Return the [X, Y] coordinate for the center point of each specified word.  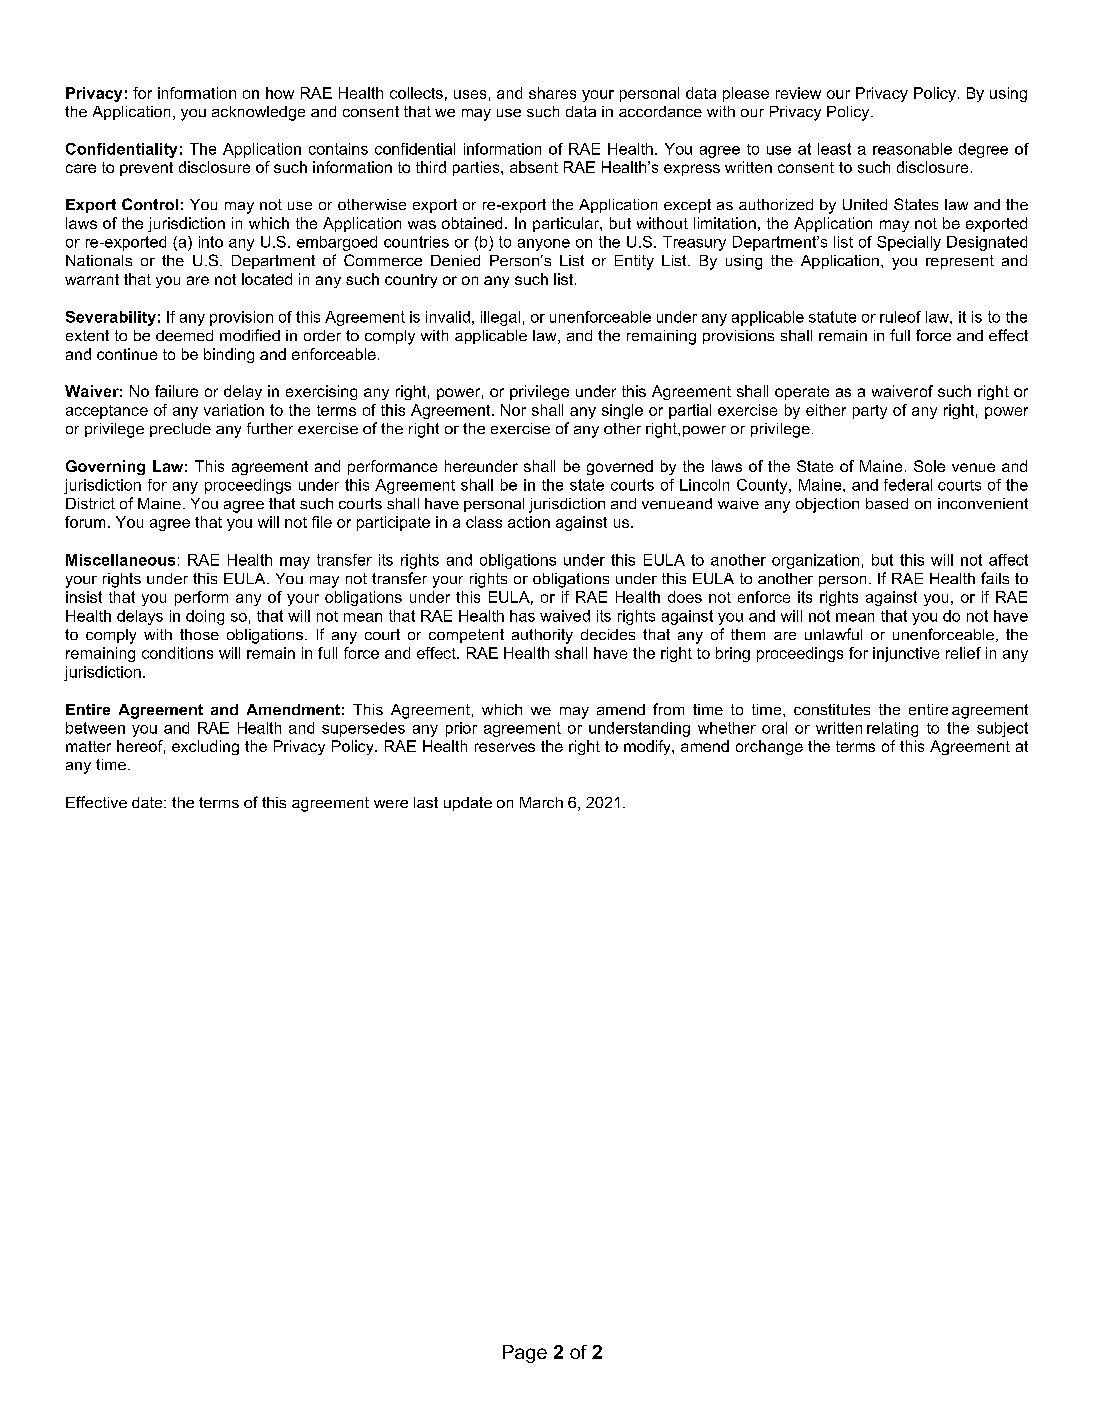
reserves [505, 747]
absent [534, 167]
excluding [205, 747]
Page [525, 1354]
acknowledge [258, 113]
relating [892, 729]
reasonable [912, 149]
